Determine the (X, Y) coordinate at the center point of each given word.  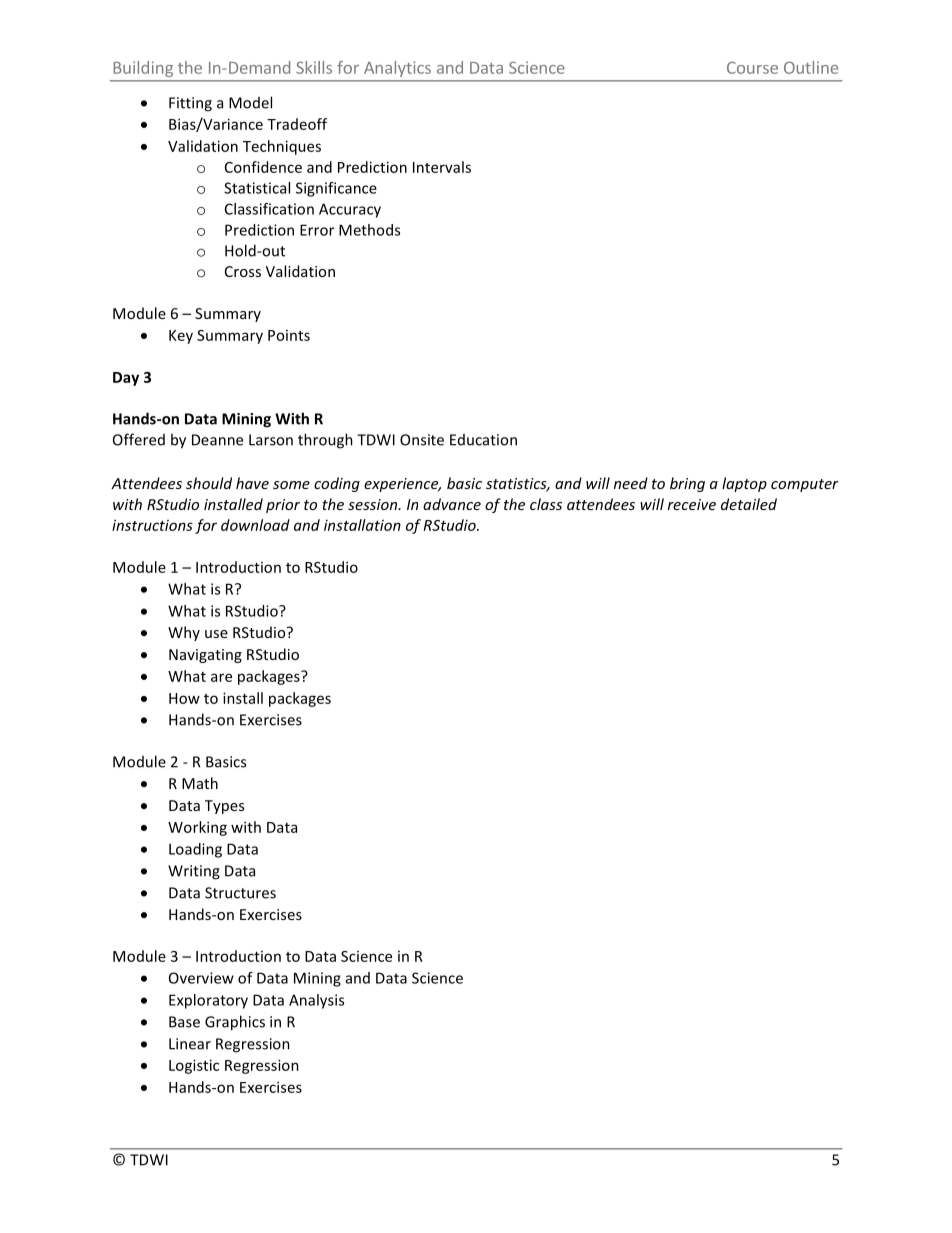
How (184, 698)
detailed (749, 504)
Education (483, 440)
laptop (744, 484)
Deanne (217, 440)
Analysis (316, 1001)
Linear (190, 1044)
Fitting (190, 104)
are (221, 677)
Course (752, 68)
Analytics (397, 69)
